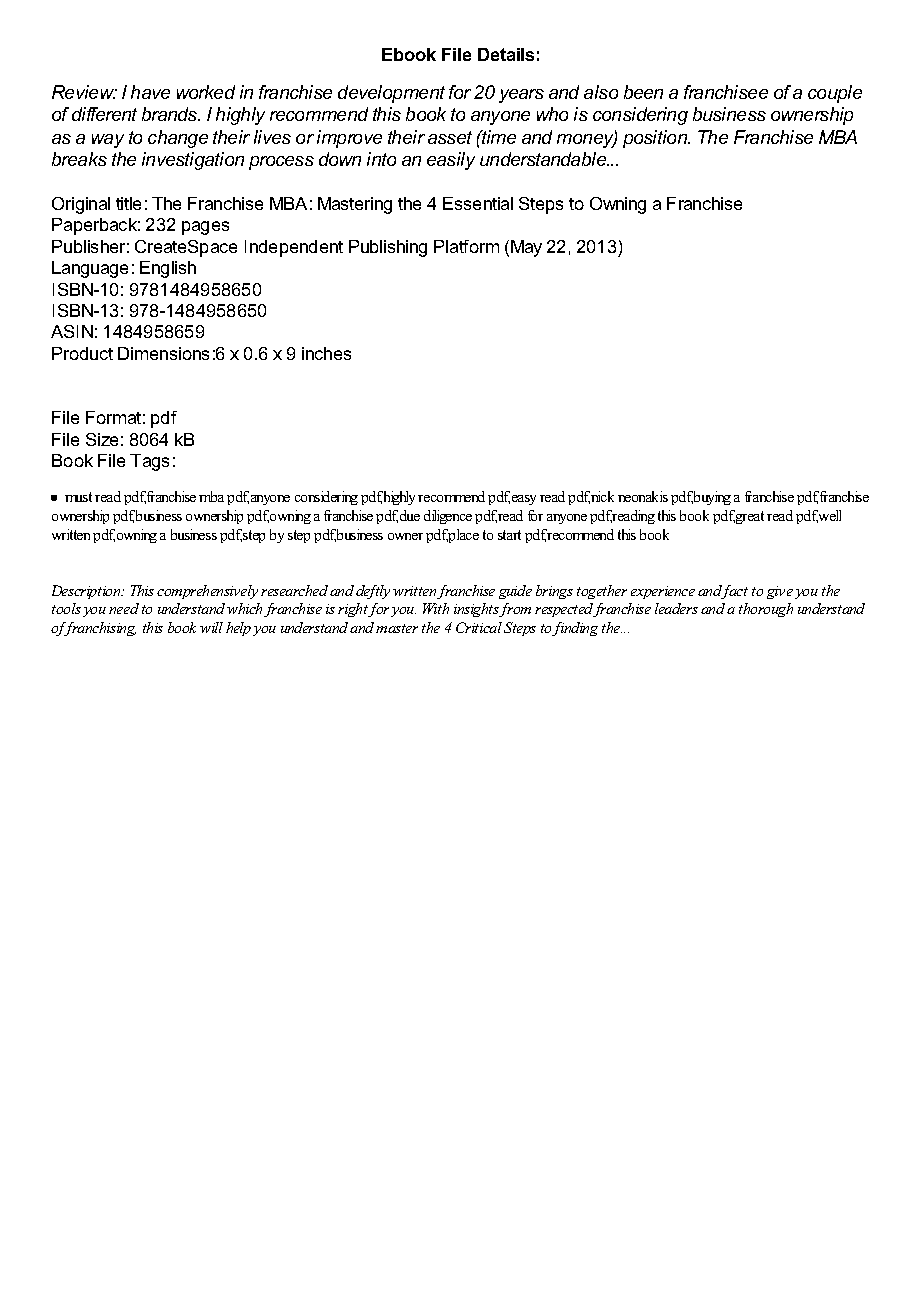  Describe the element at coordinates (124, 608) in the image. I see `need` at that location.
